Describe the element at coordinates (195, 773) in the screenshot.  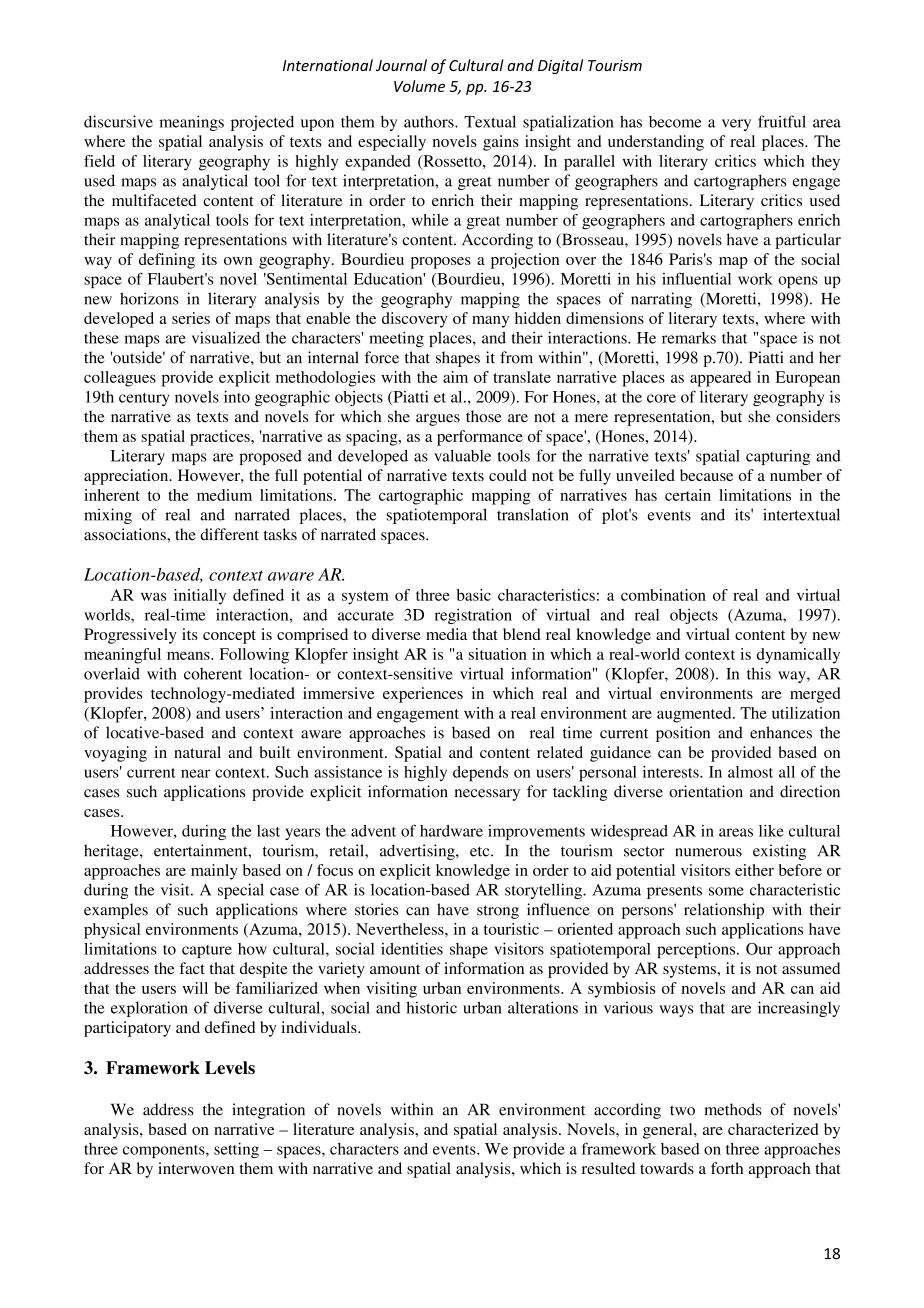
I see `near` at that location.
